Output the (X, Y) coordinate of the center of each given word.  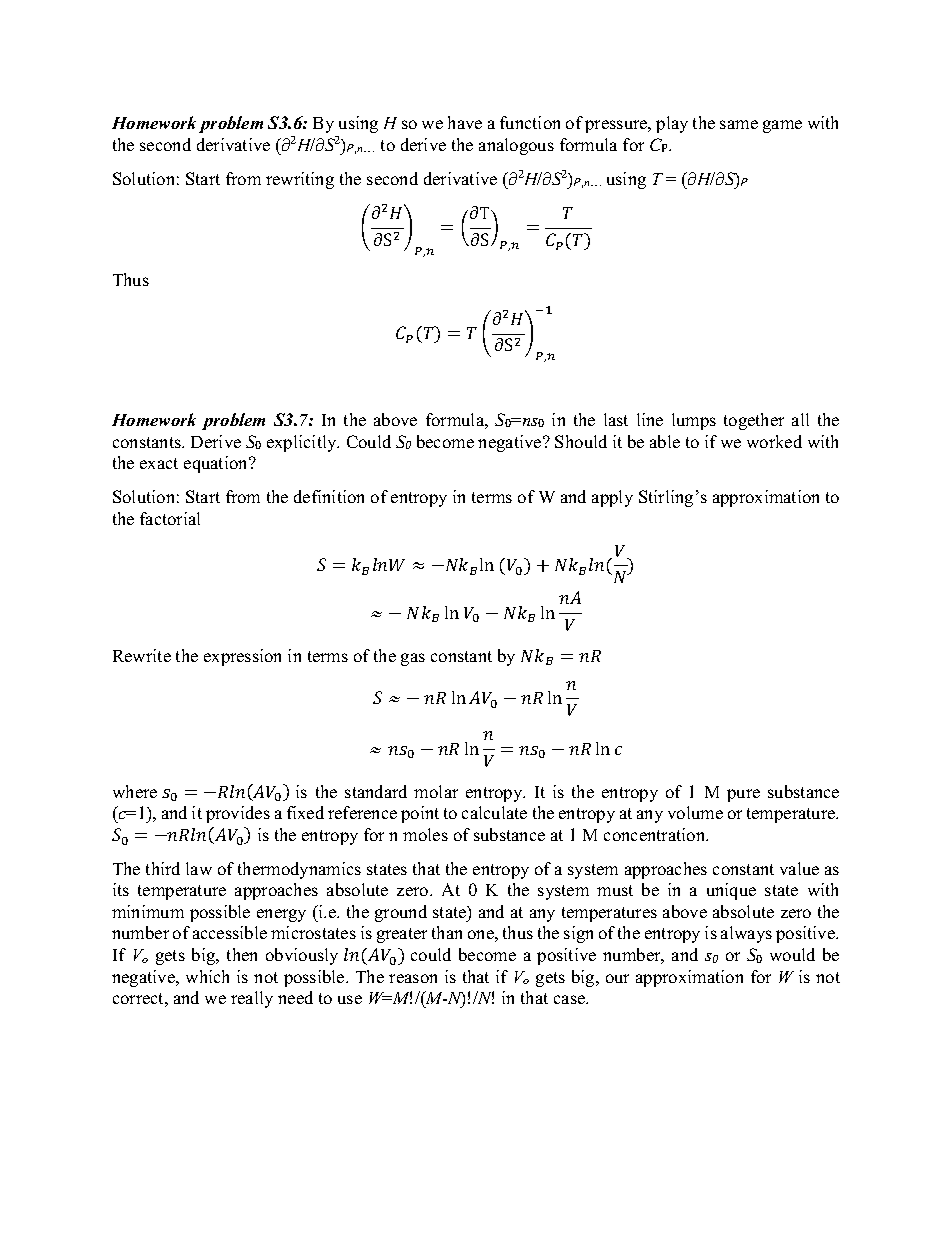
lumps (694, 421)
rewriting (300, 180)
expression (242, 657)
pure (743, 795)
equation (217, 464)
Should (581, 441)
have (465, 122)
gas (413, 659)
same (739, 124)
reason (413, 978)
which (207, 976)
